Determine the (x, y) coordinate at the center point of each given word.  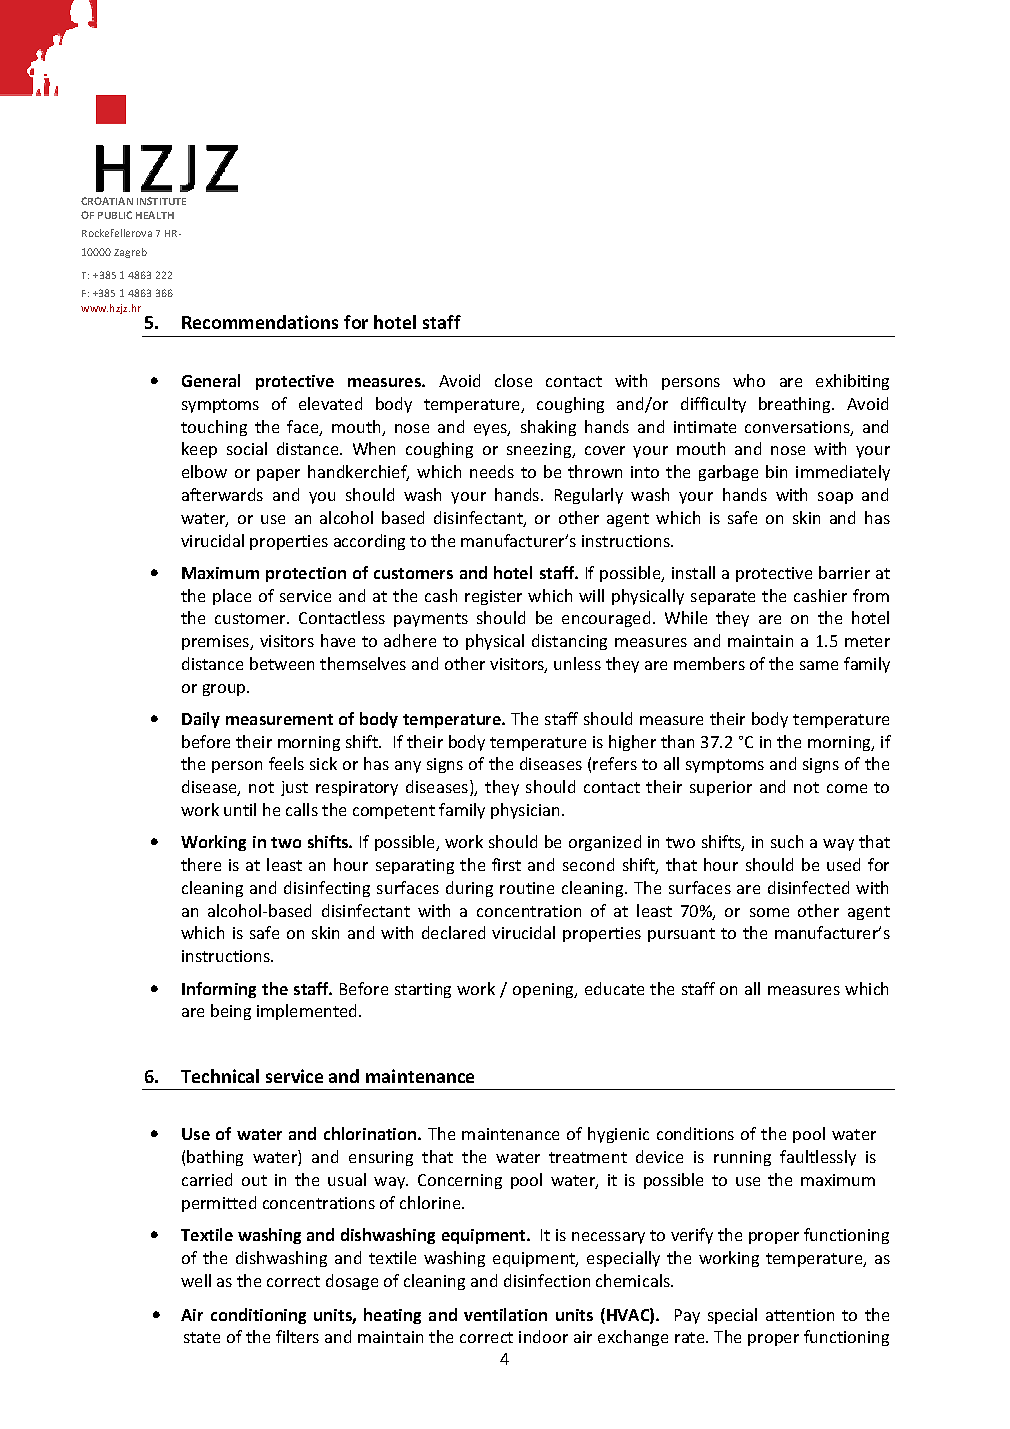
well (196, 1280)
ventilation (505, 1314)
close (513, 380)
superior (721, 788)
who (749, 380)
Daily (201, 720)
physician (525, 811)
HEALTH (155, 215)
